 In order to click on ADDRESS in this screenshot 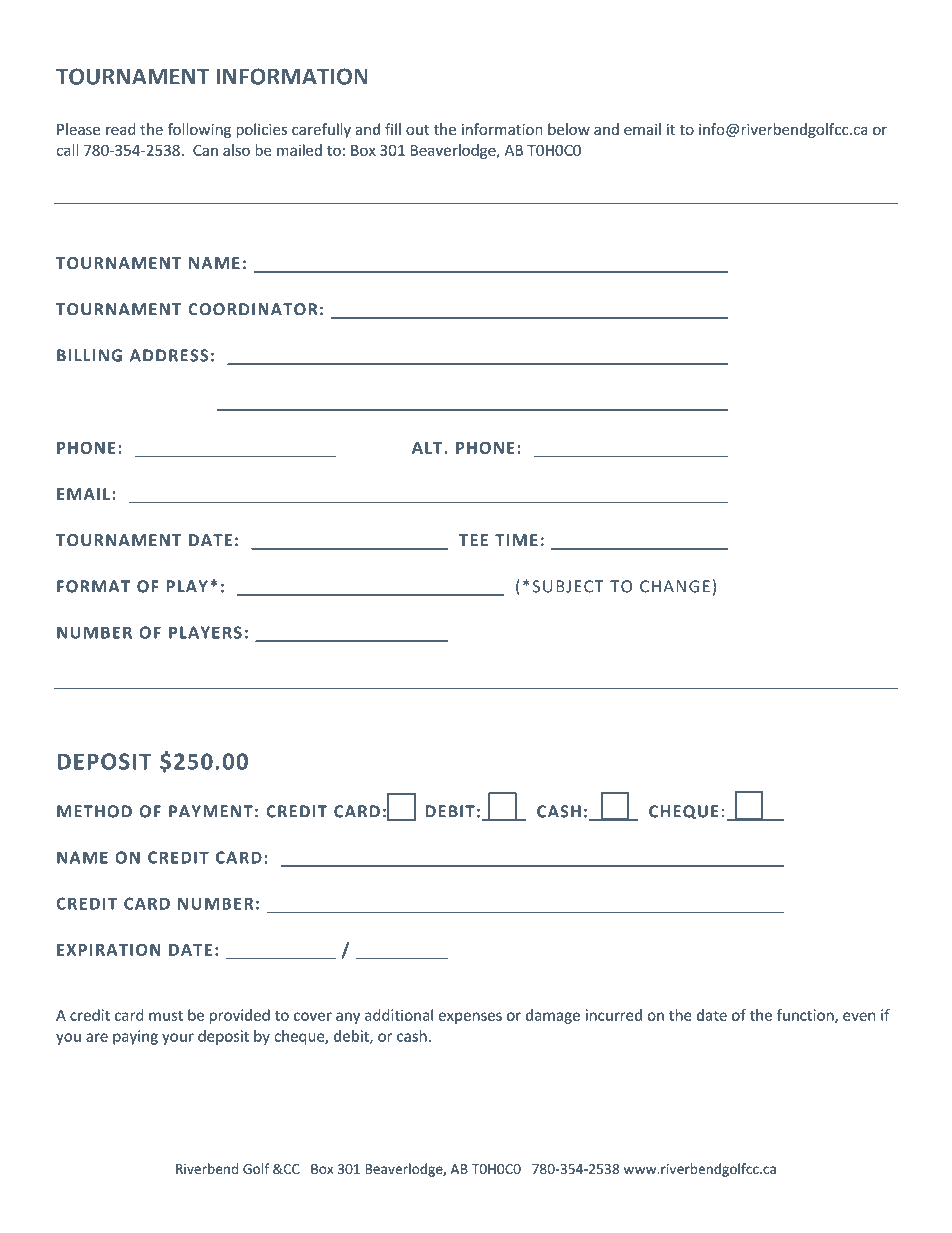, I will do `click(169, 355)`.
